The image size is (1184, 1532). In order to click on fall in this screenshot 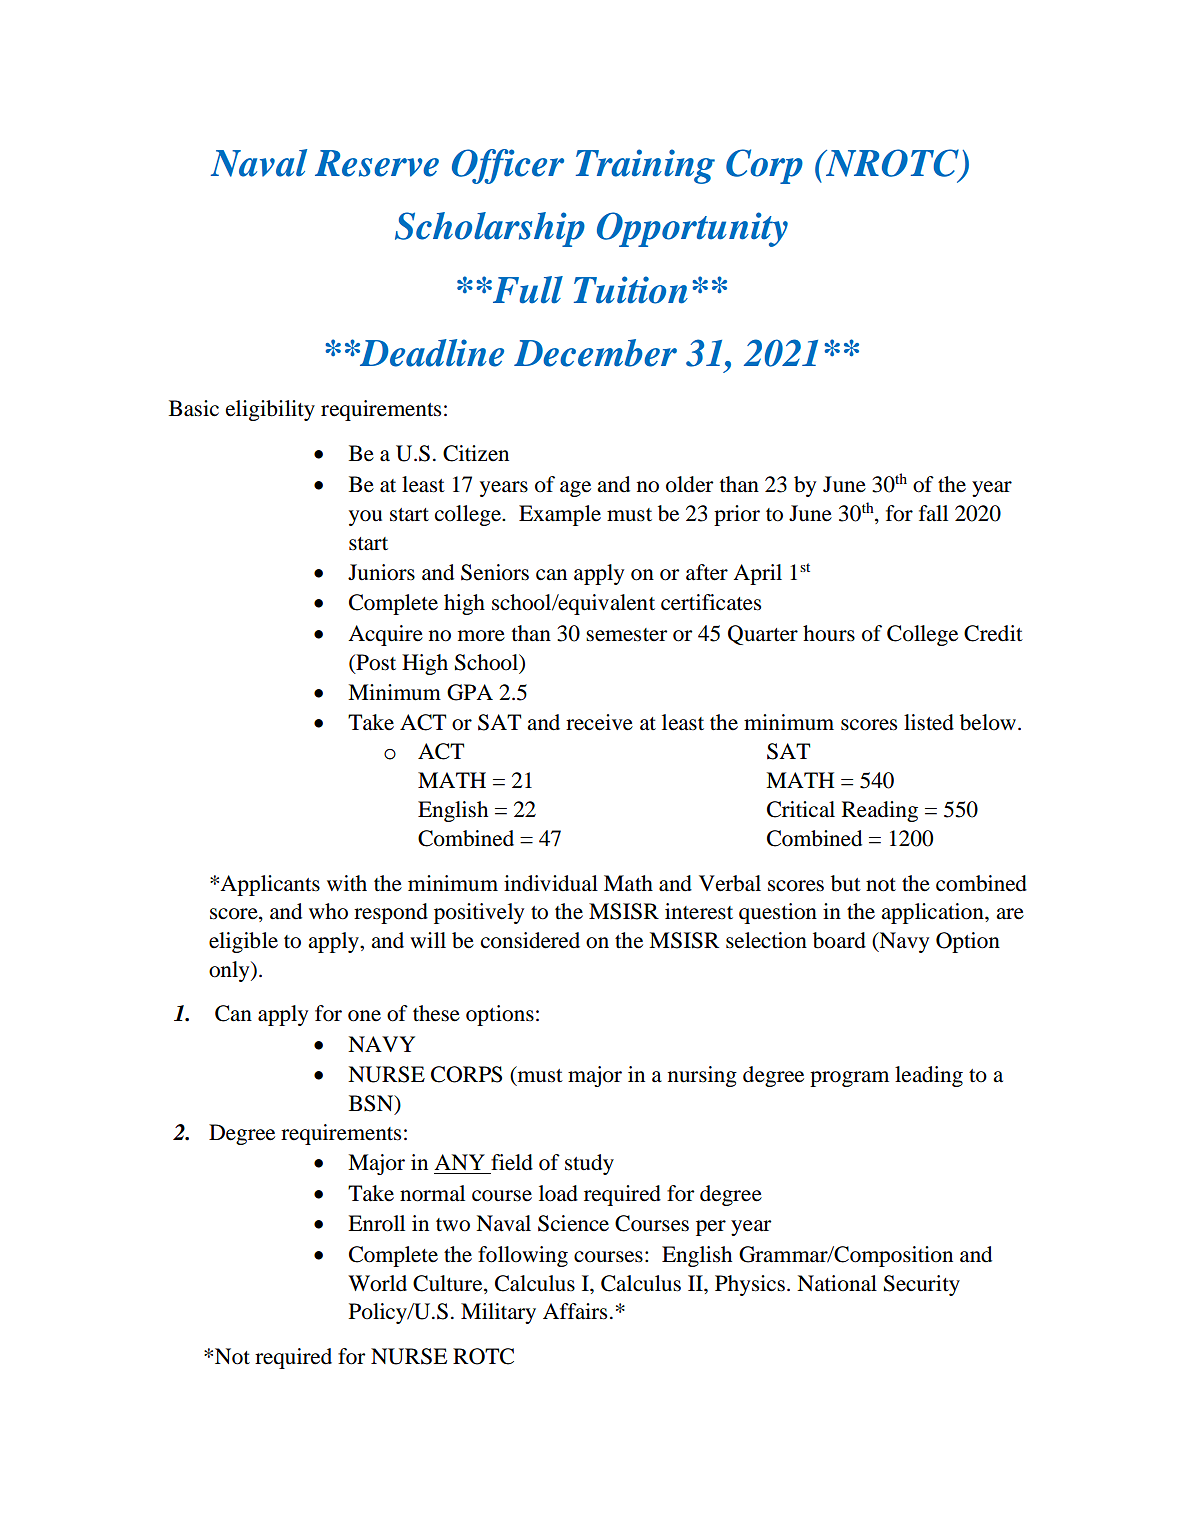, I will do `click(933, 513)`.
